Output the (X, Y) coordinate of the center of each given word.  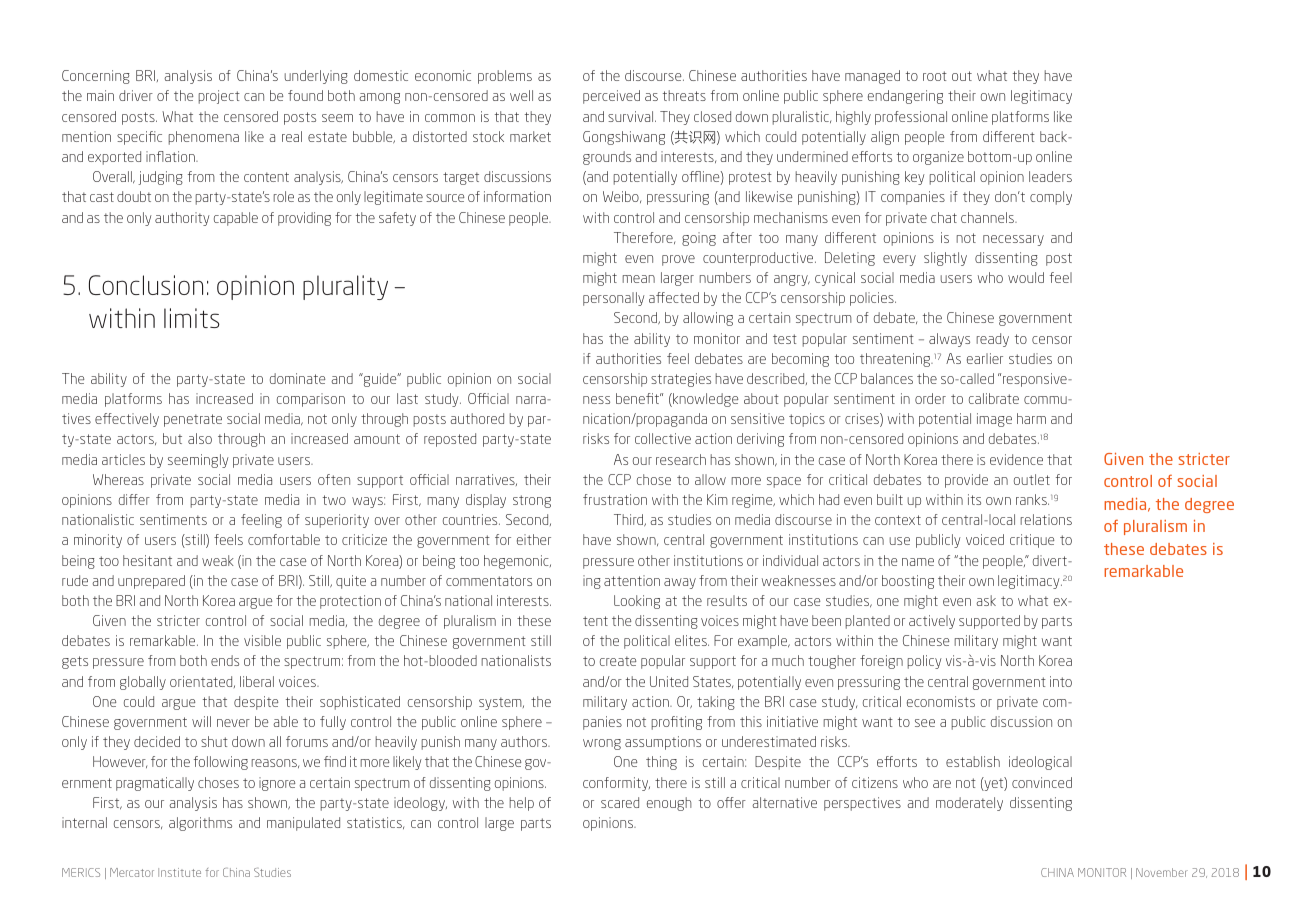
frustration (615, 499)
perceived (611, 97)
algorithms (200, 824)
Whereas (118, 479)
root (935, 76)
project (219, 97)
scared (620, 802)
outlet (1032, 479)
